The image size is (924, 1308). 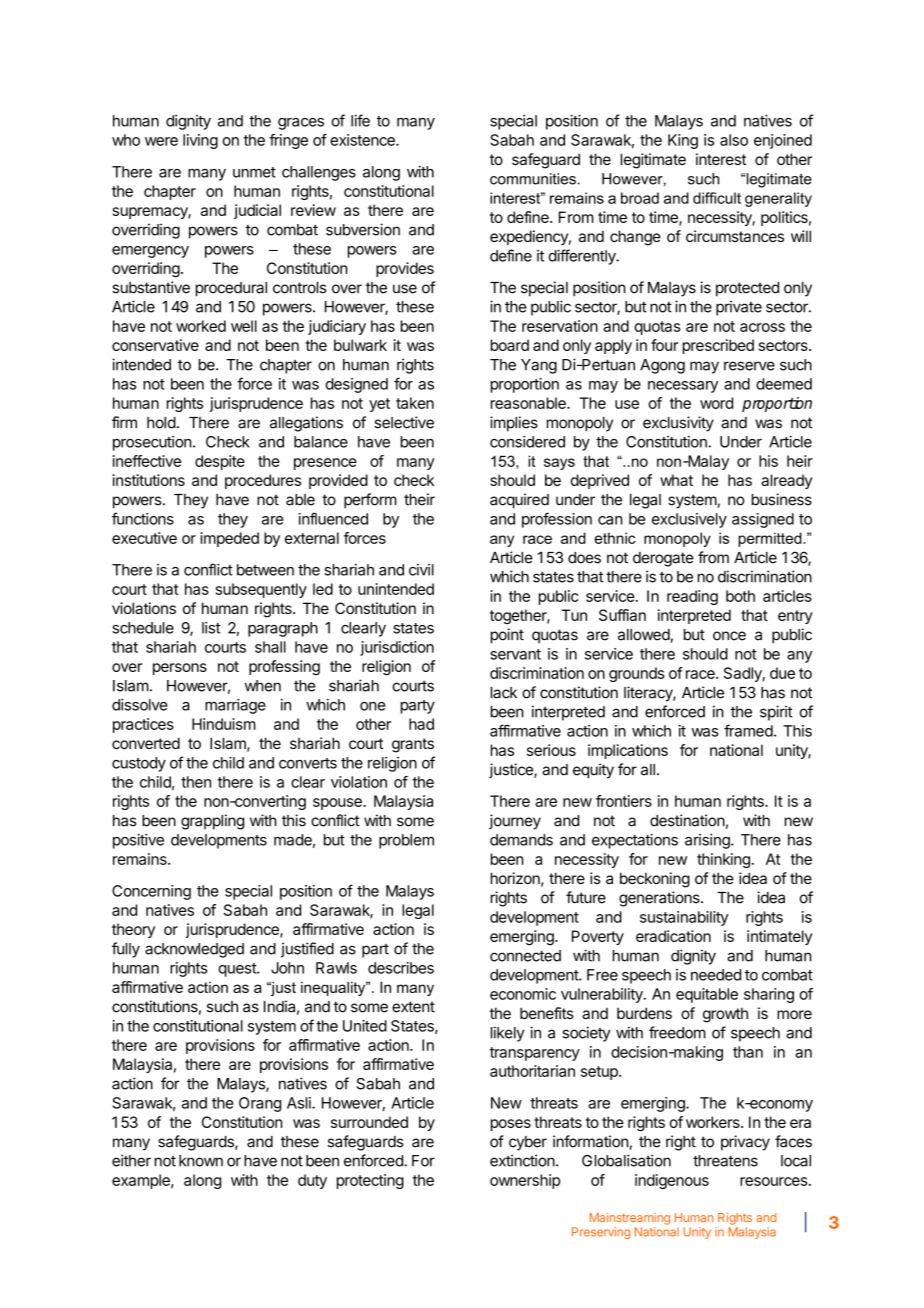 What do you see at coordinates (533, 179) in the image?
I see `communities` at bounding box center [533, 179].
